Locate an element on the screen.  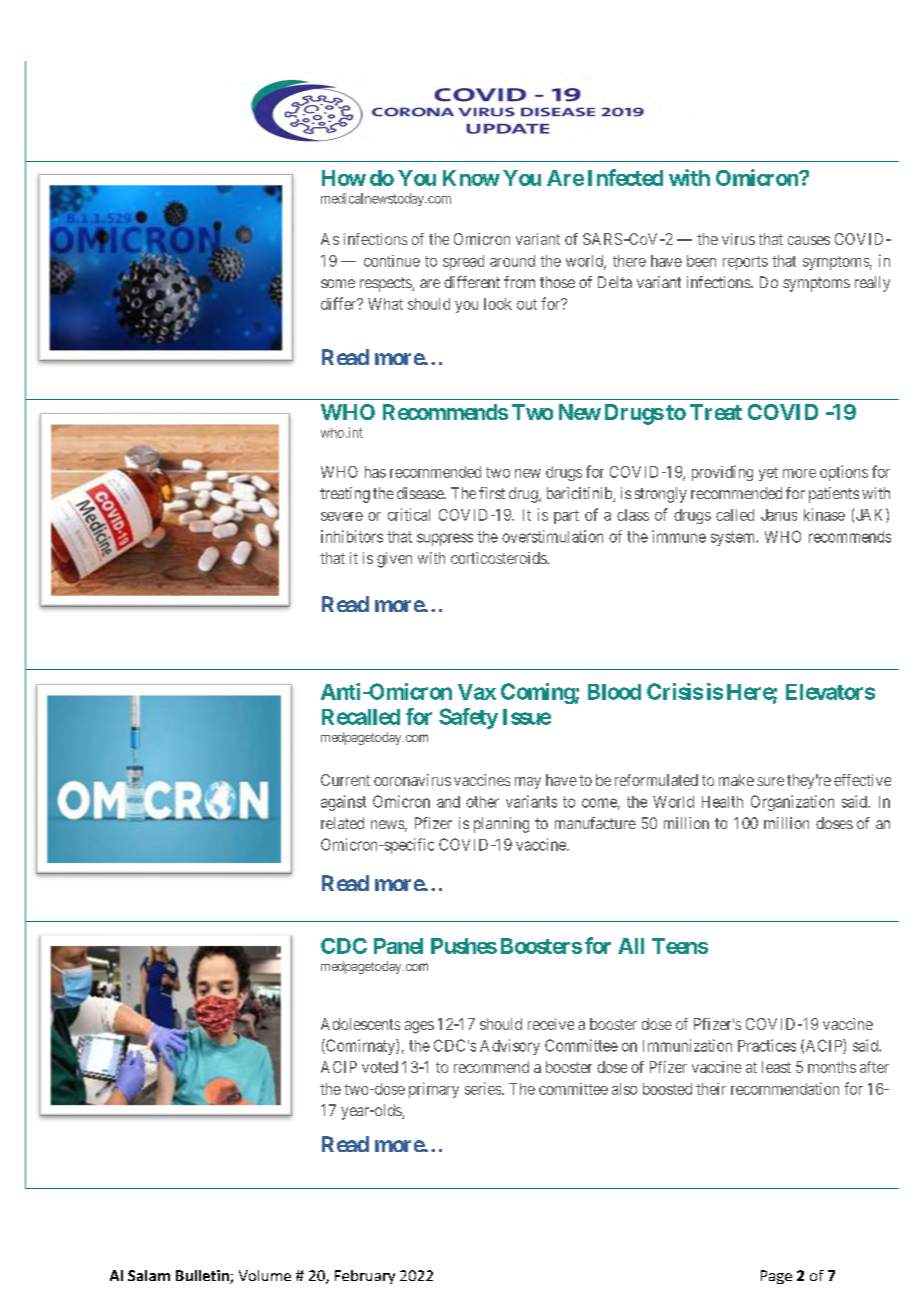
How is located at coordinates (344, 178).
